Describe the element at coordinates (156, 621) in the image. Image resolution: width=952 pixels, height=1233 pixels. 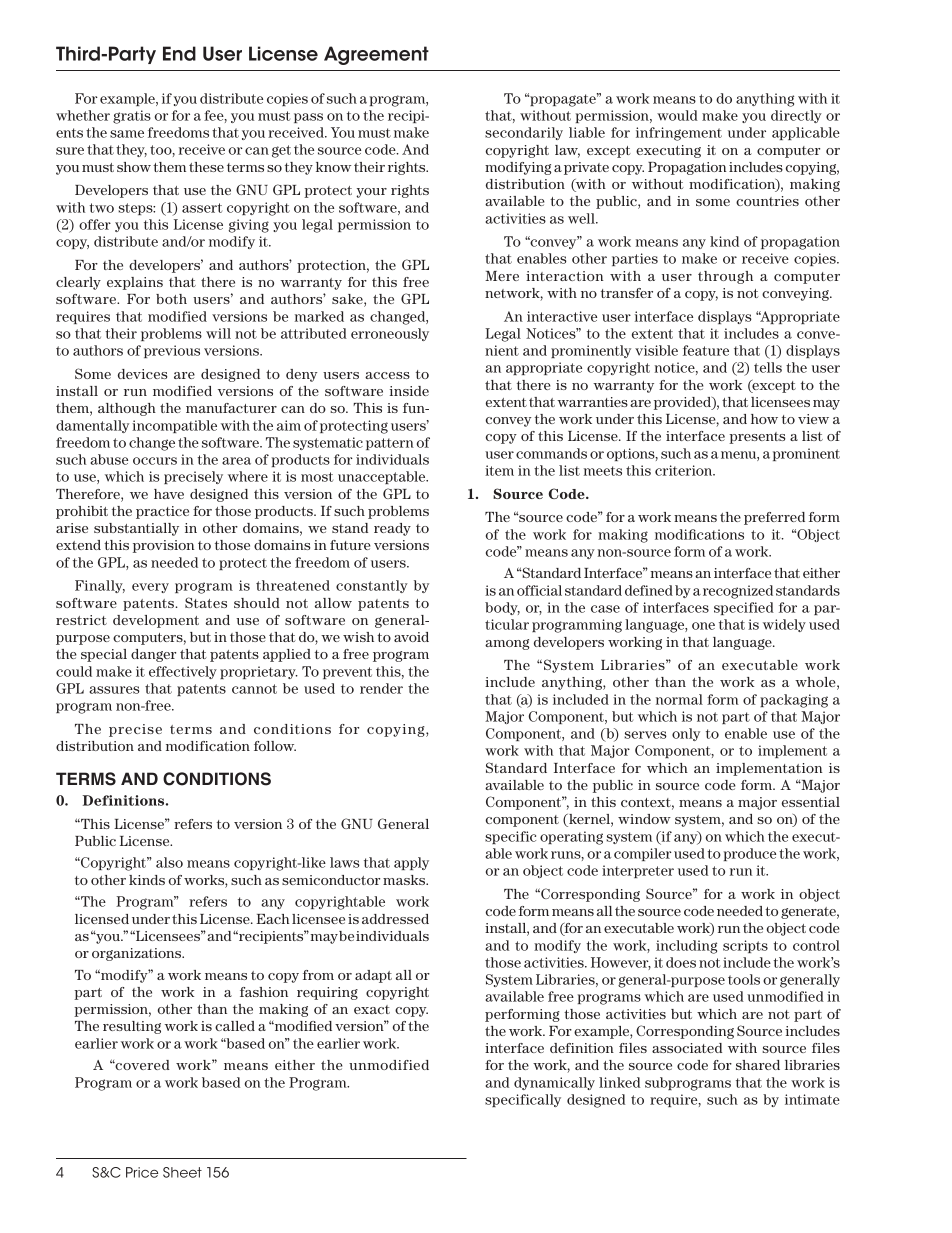
I see `development` at that location.
